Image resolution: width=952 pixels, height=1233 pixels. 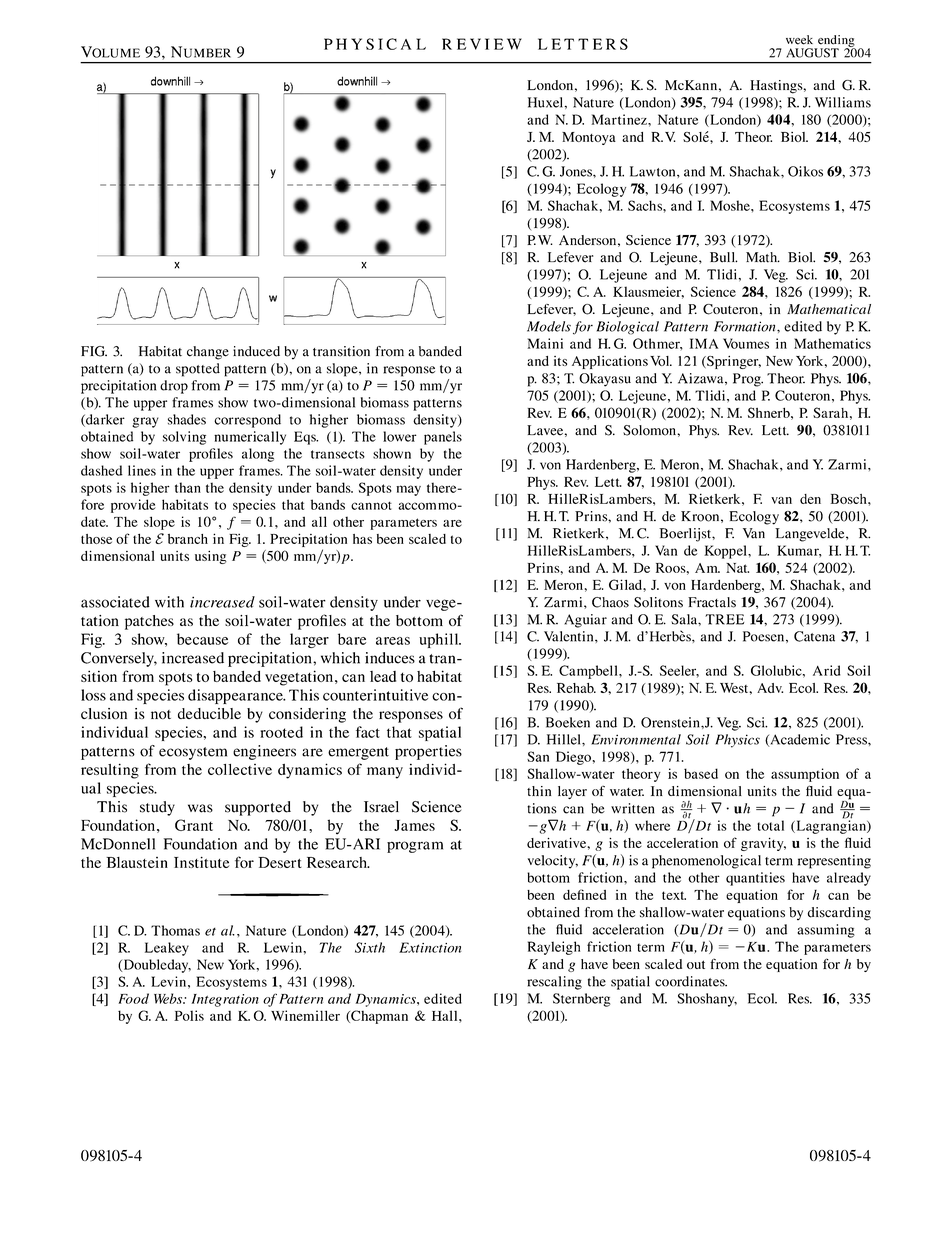 I want to click on Koppel, so click(x=726, y=552).
